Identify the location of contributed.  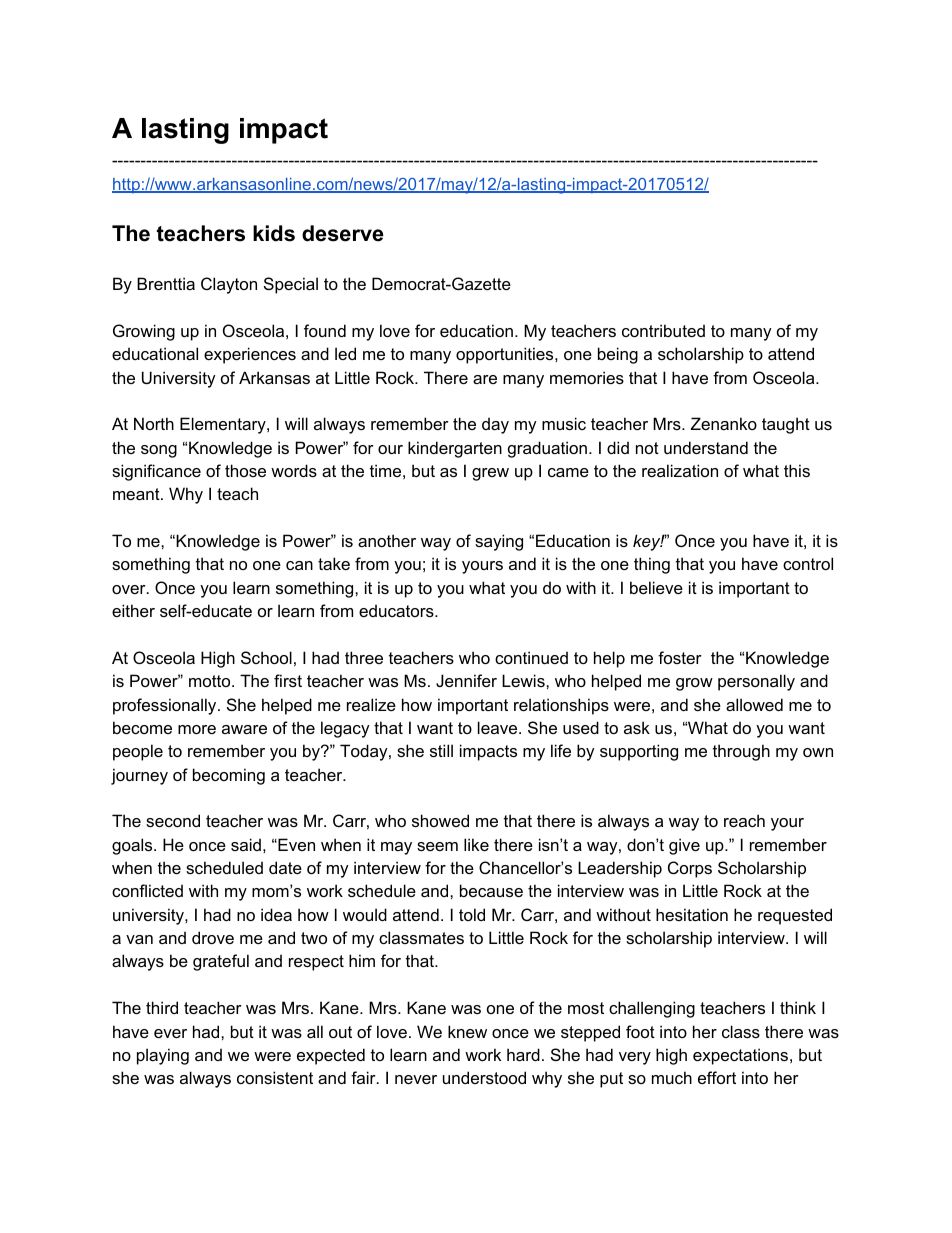
(663, 330).
